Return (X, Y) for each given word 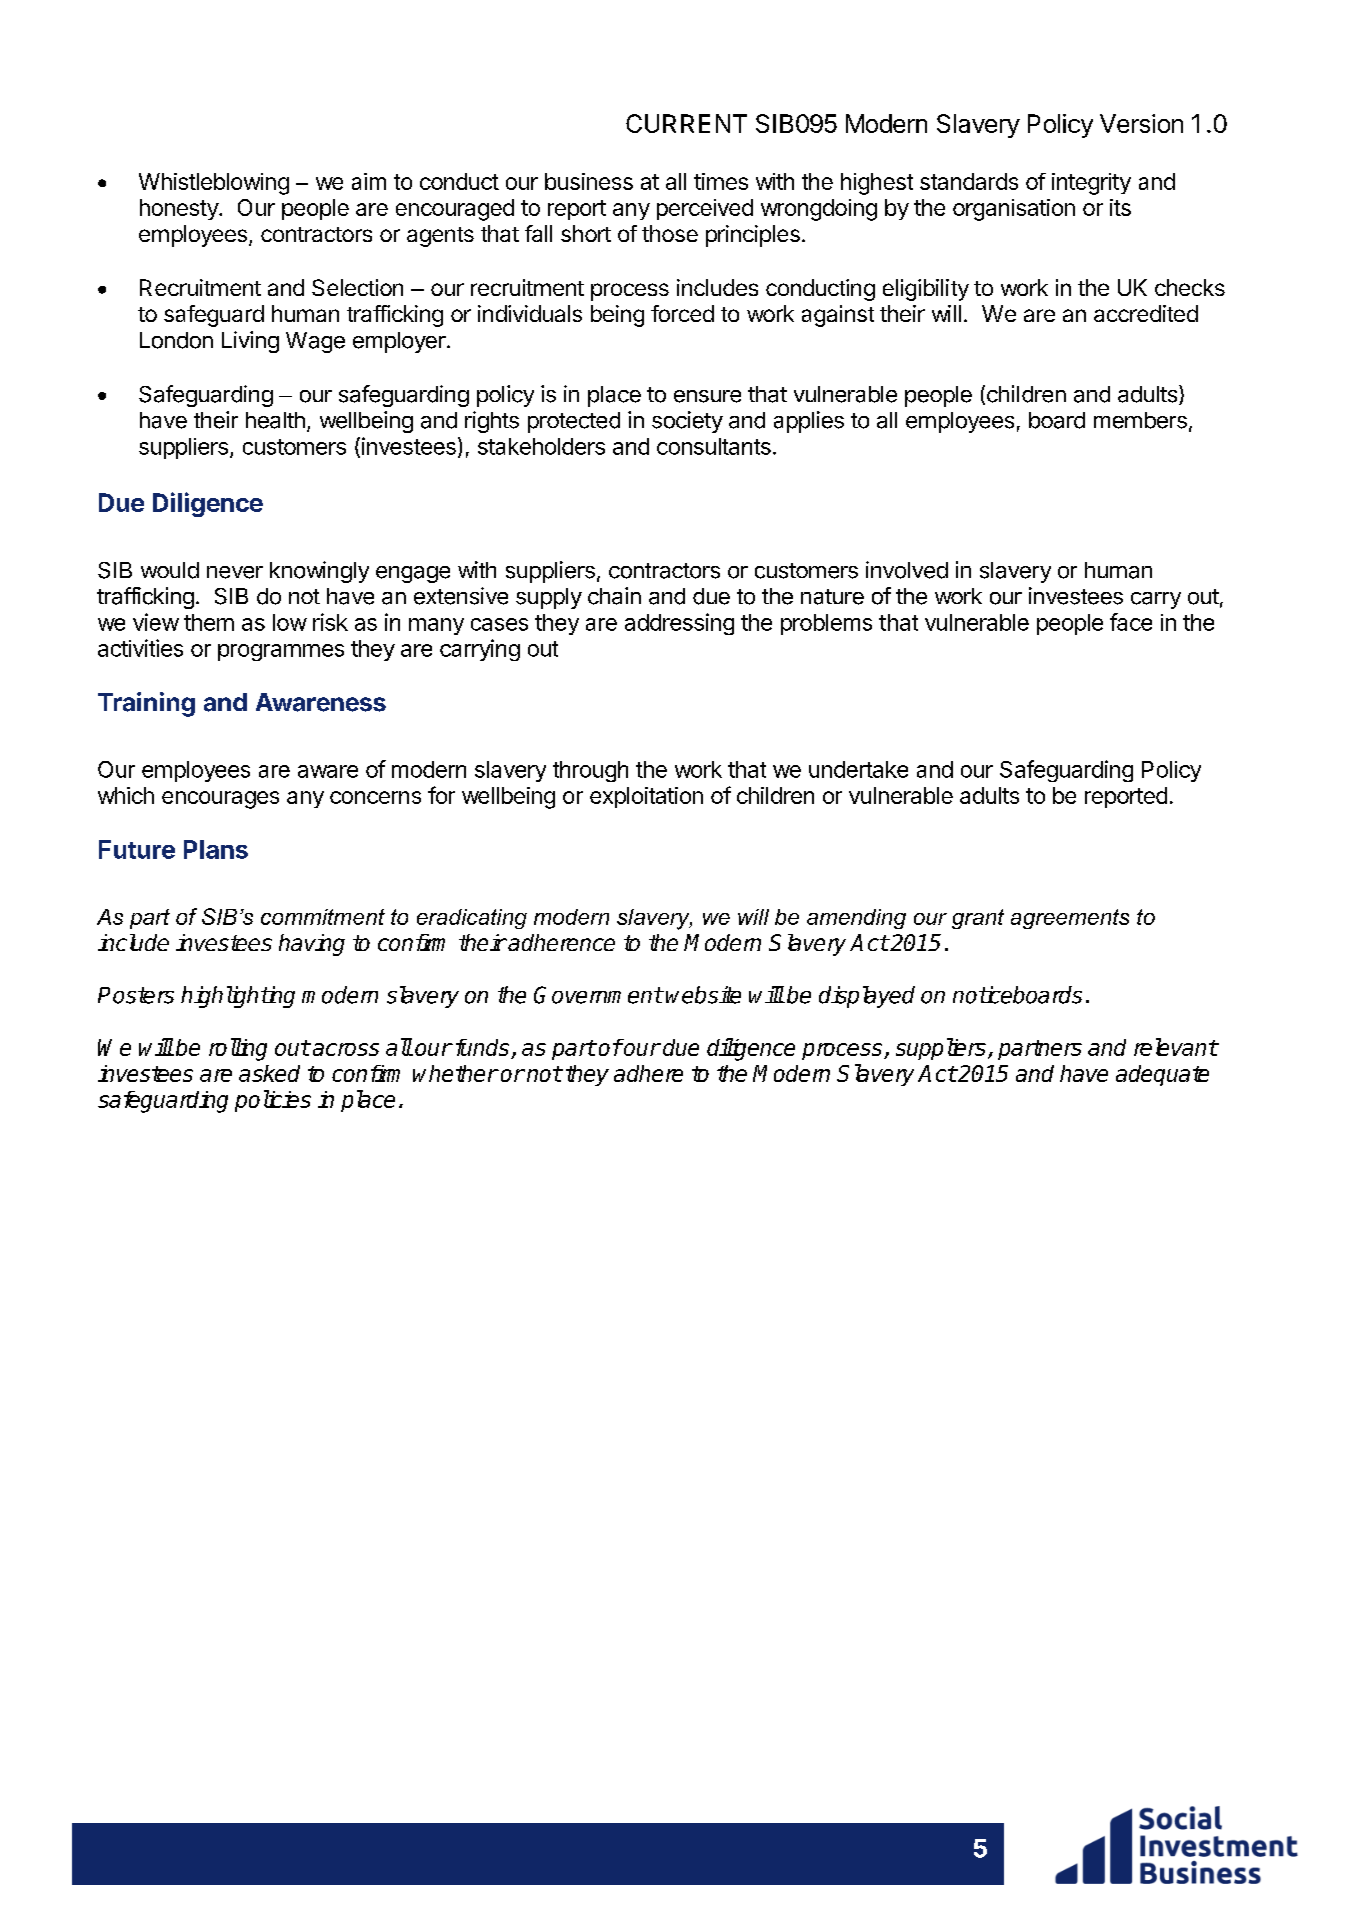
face (1131, 622)
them (209, 622)
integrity (1091, 184)
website (703, 995)
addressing (679, 624)
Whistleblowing (214, 184)
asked (269, 1073)
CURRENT (686, 123)
